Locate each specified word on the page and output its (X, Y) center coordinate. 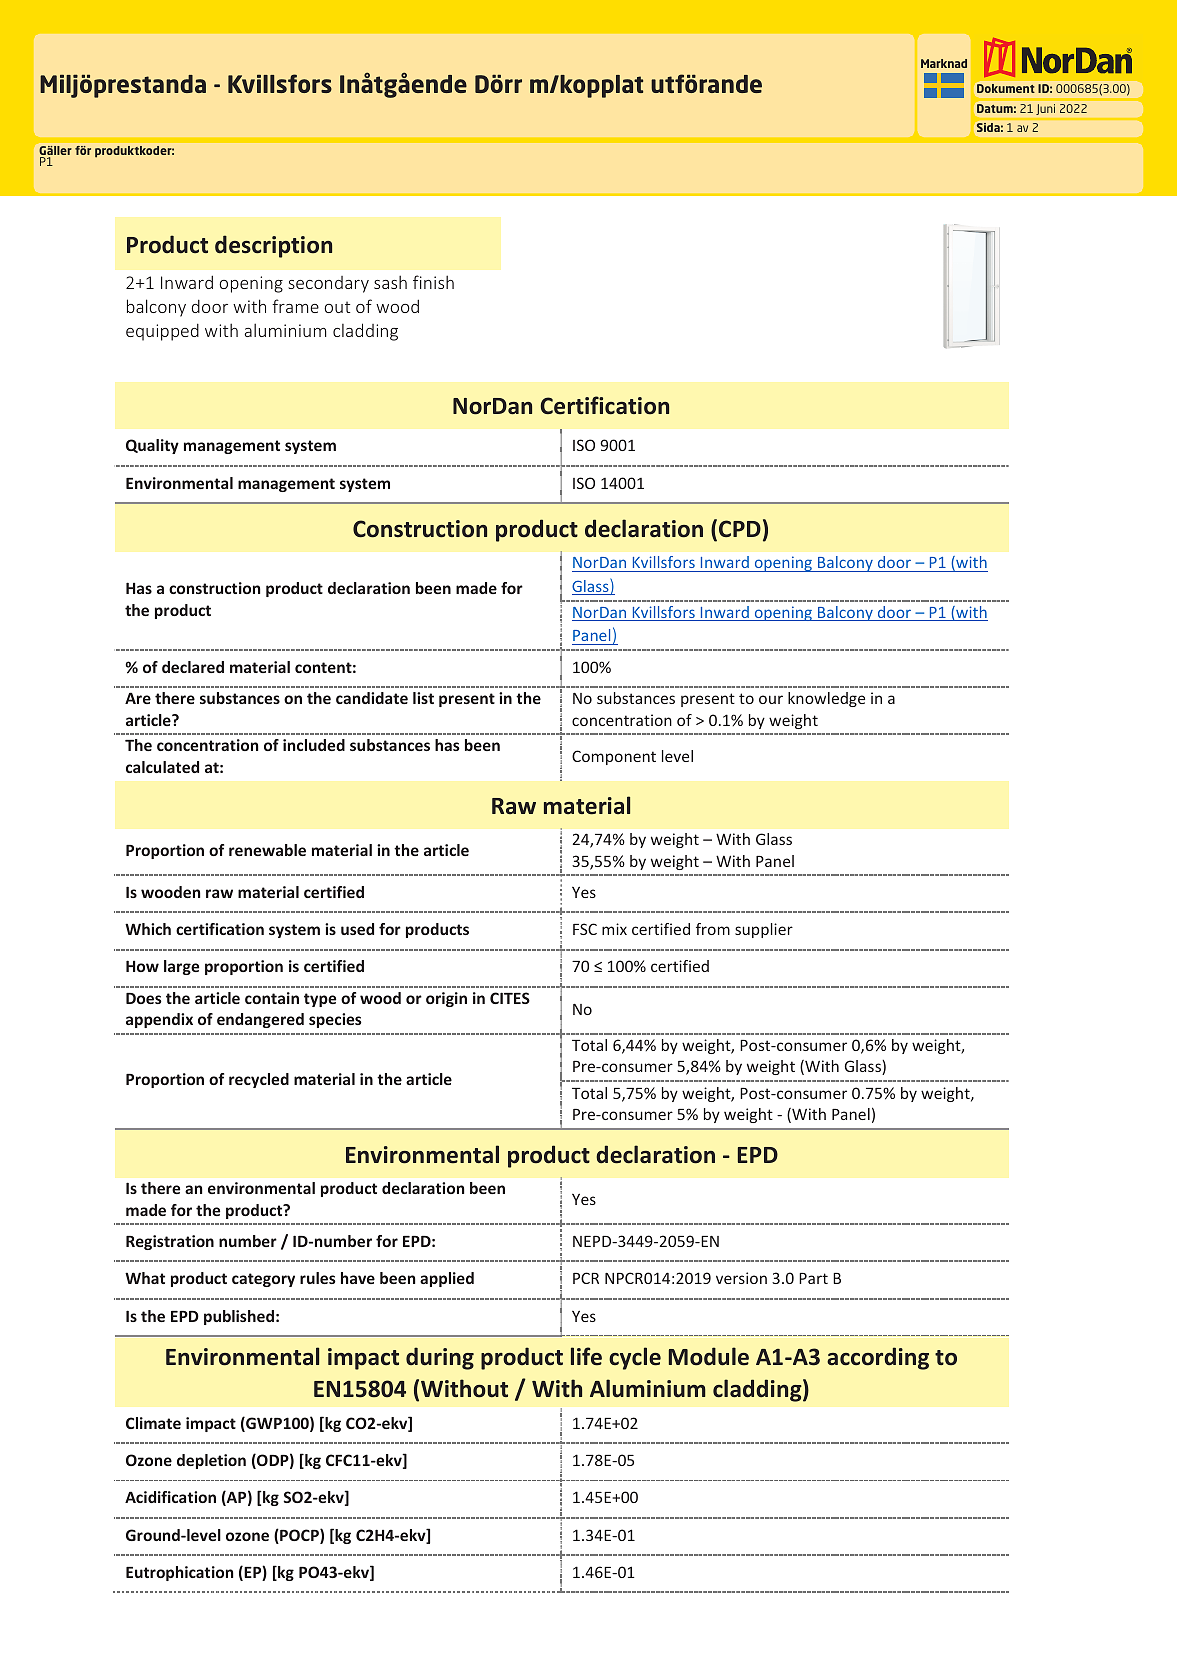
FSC (585, 929)
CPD (740, 528)
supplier (764, 930)
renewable (267, 850)
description (273, 246)
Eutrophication (180, 1573)
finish (433, 282)
